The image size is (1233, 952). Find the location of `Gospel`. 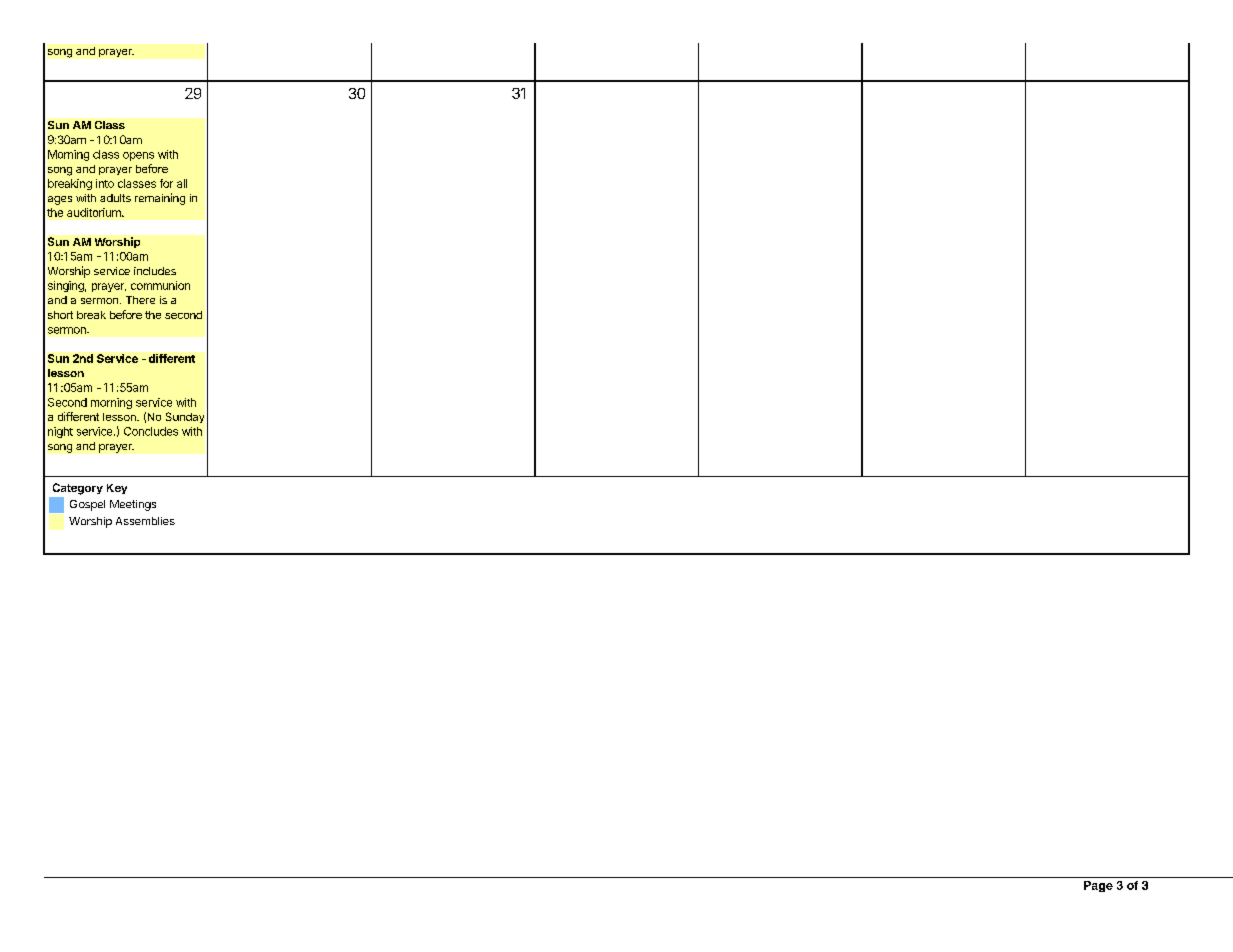

Gospel is located at coordinates (87, 505).
